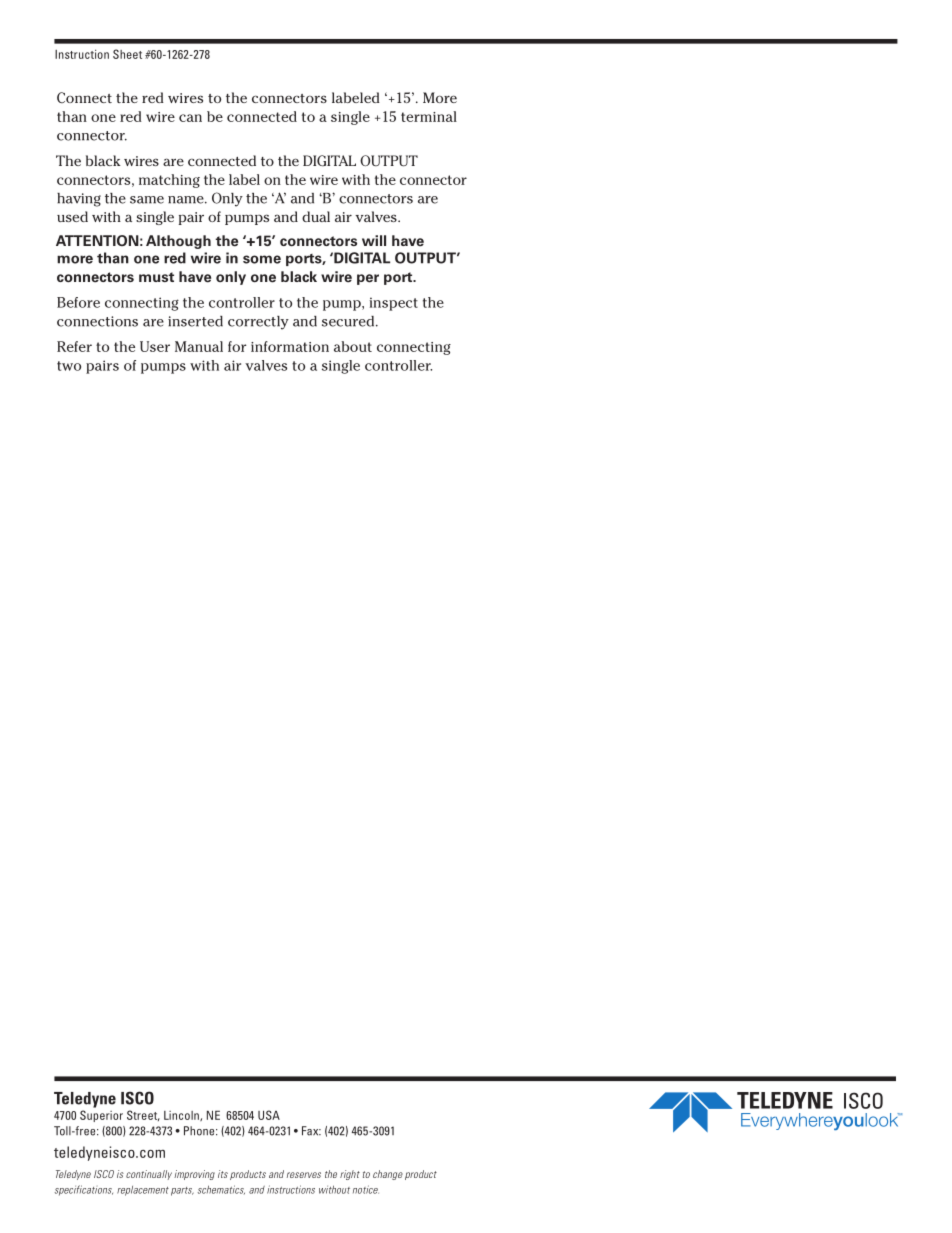 The height and width of the screenshot is (1233, 952). I want to click on Superior, so click(101, 1116).
